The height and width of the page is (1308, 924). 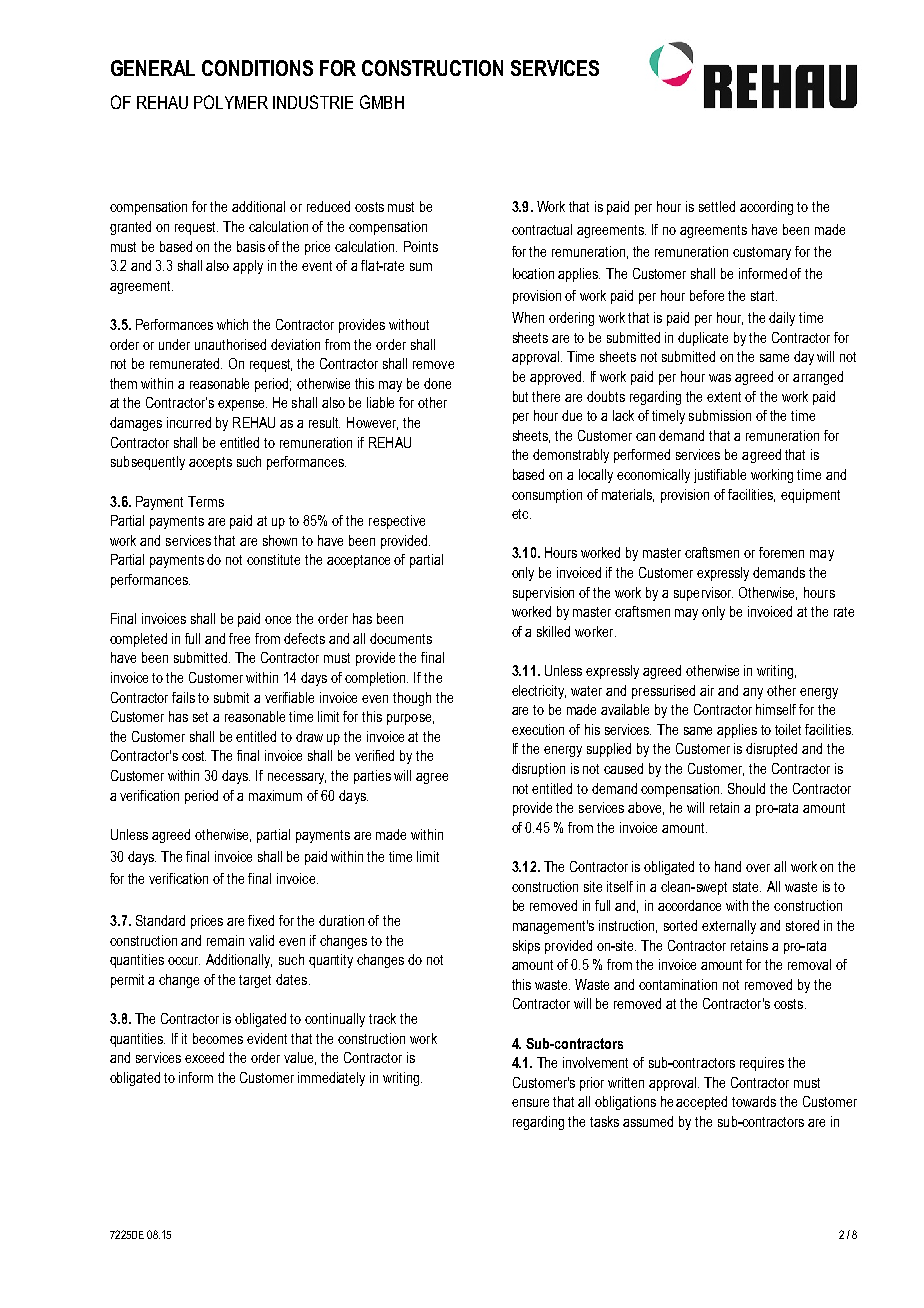 What do you see at coordinates (530, 1103) in the page?
I see `ensure` at bounding box center [530, 1103].
